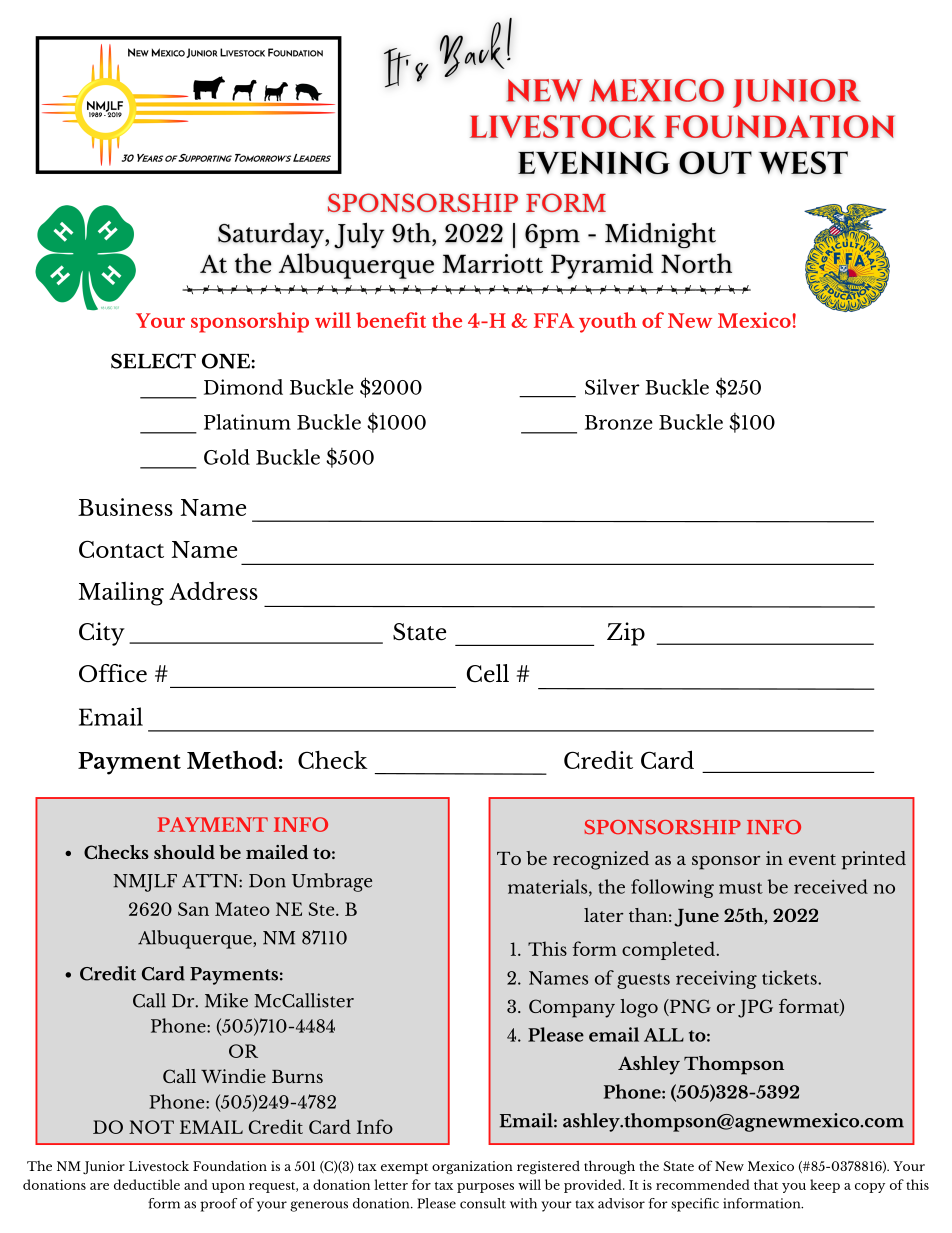  Describe the element at coordinates (153, 361) in the screenshot. I see `SELECT` at that location.
